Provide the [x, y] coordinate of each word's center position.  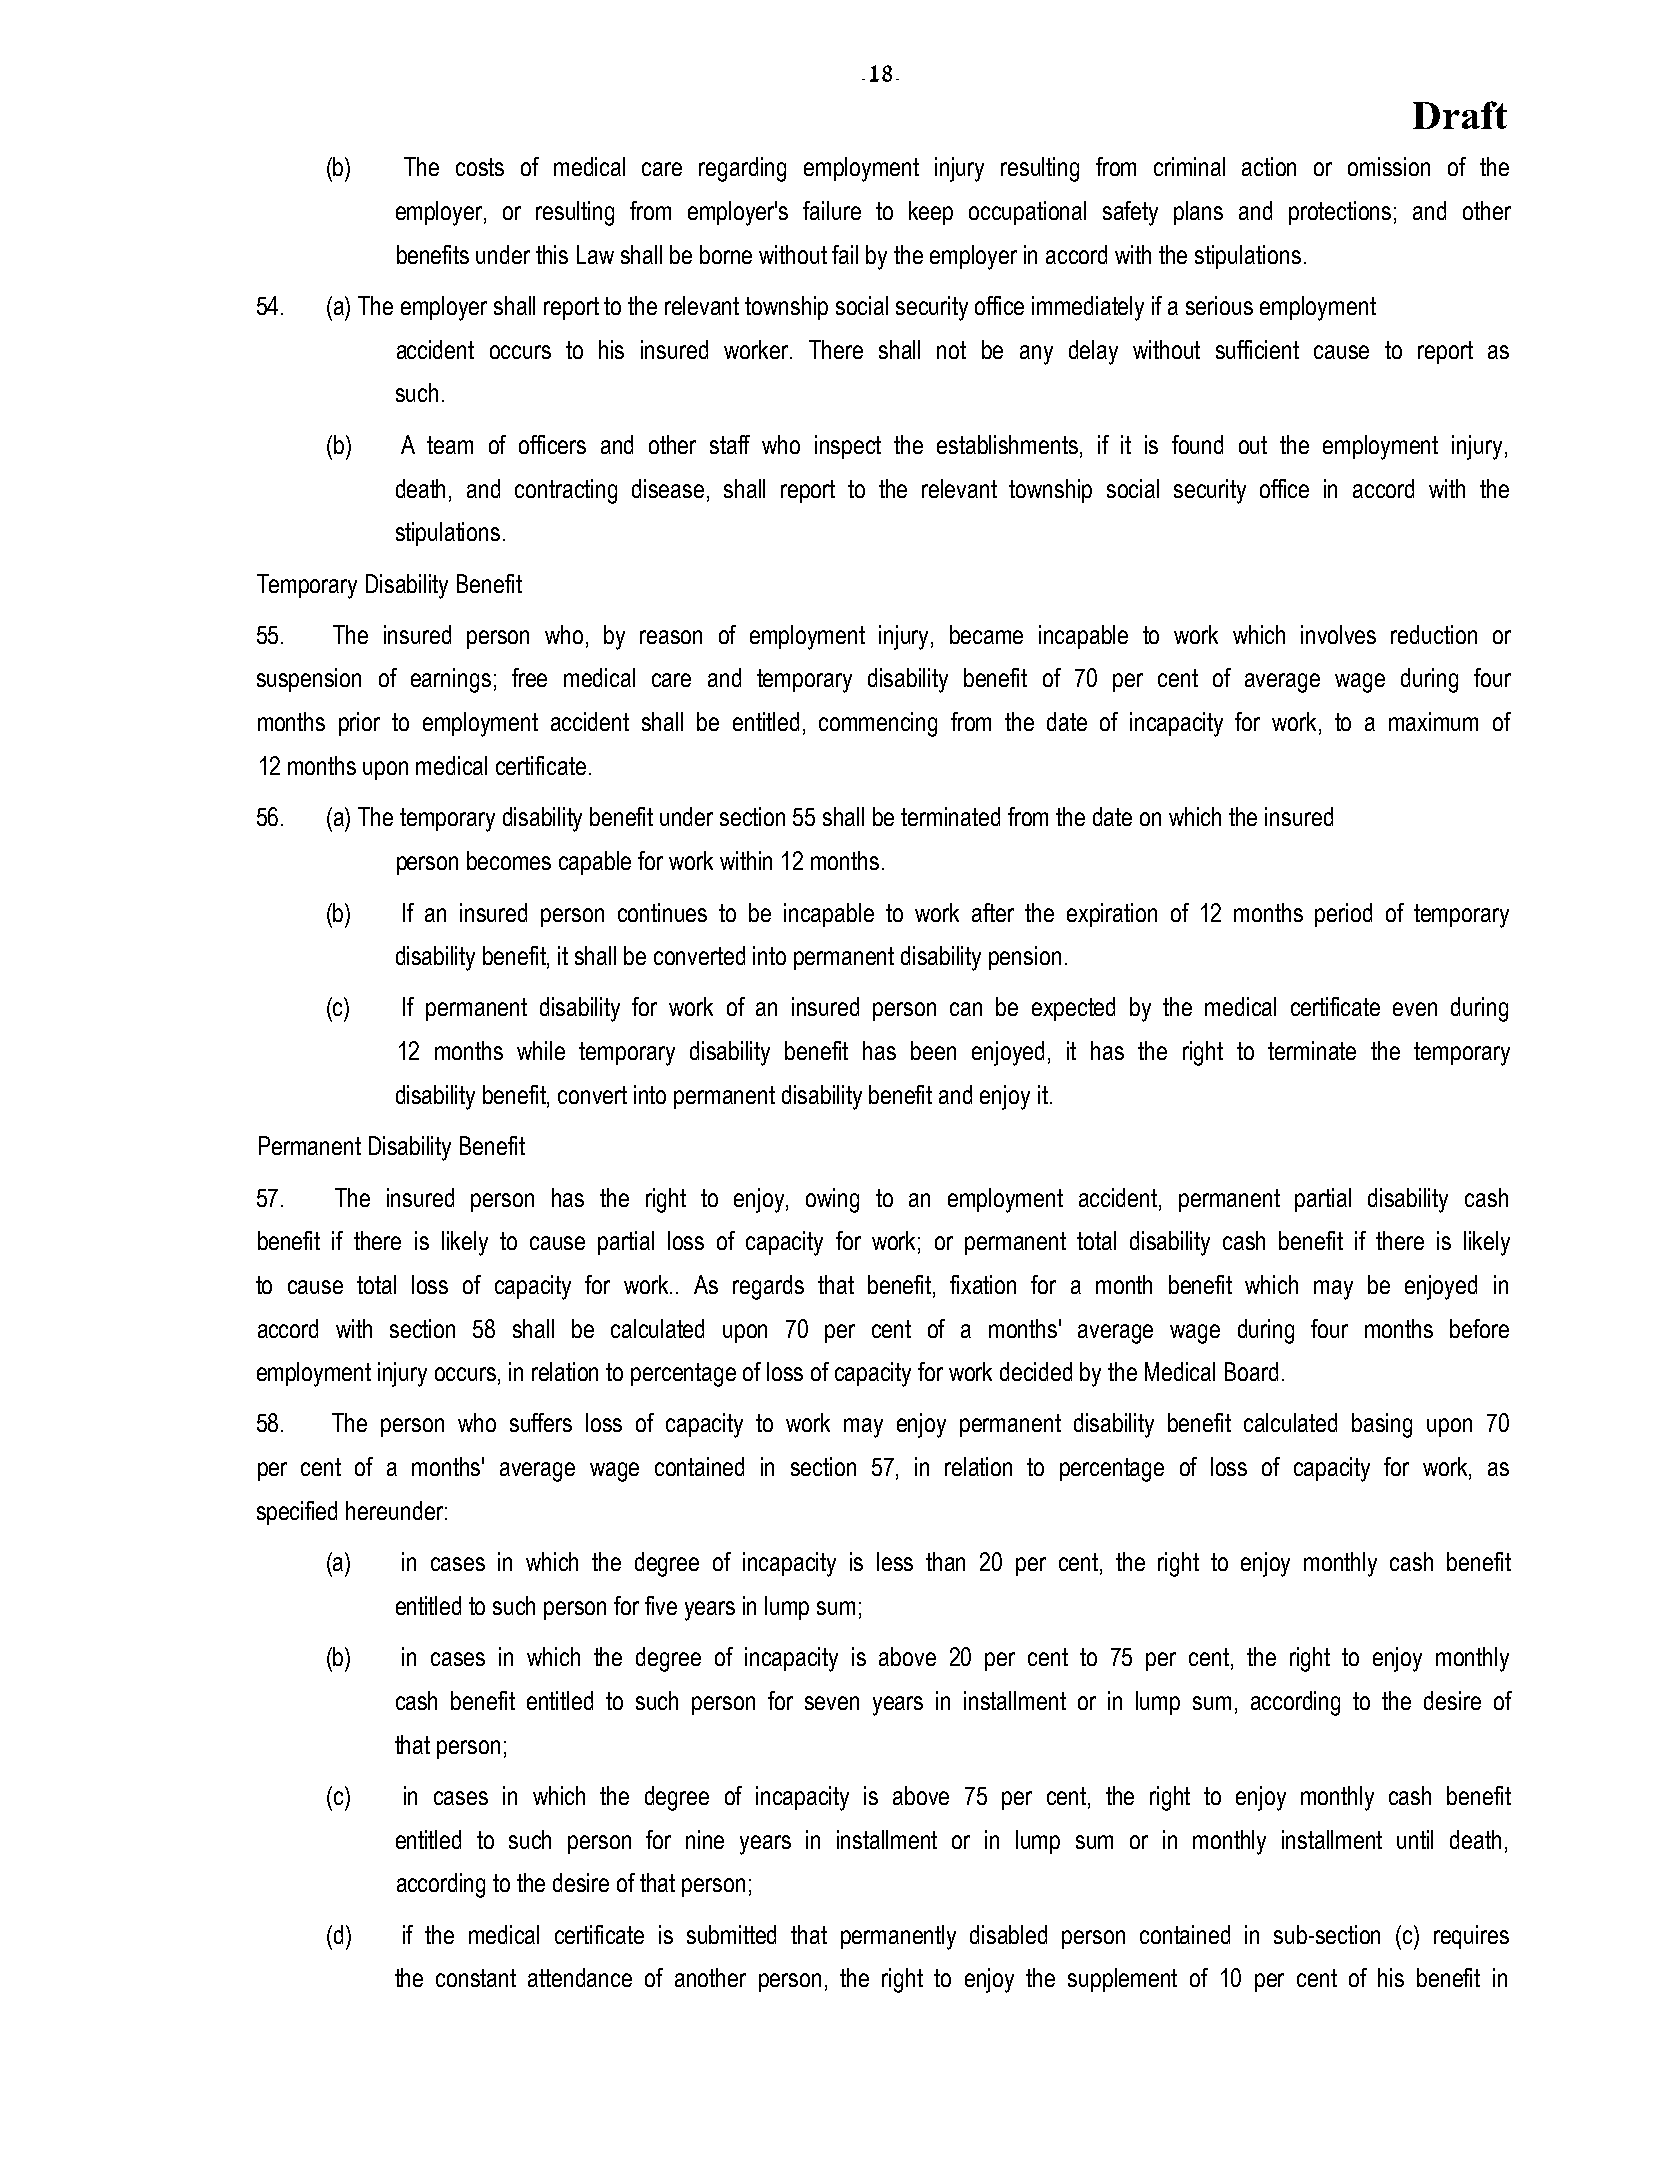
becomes [509, 860]
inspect [848, 447]
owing [832, 1200]
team [450, 445]
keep [931, 213]
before [1479, 1328]
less [895, 1561]
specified [297, 1513]
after [993, 912]
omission [1389, 166]
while [541, 1050]
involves [1338, 634]
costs [480, 167]
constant [476, 1978]
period [1343, 915]
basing [1382, 1425]
